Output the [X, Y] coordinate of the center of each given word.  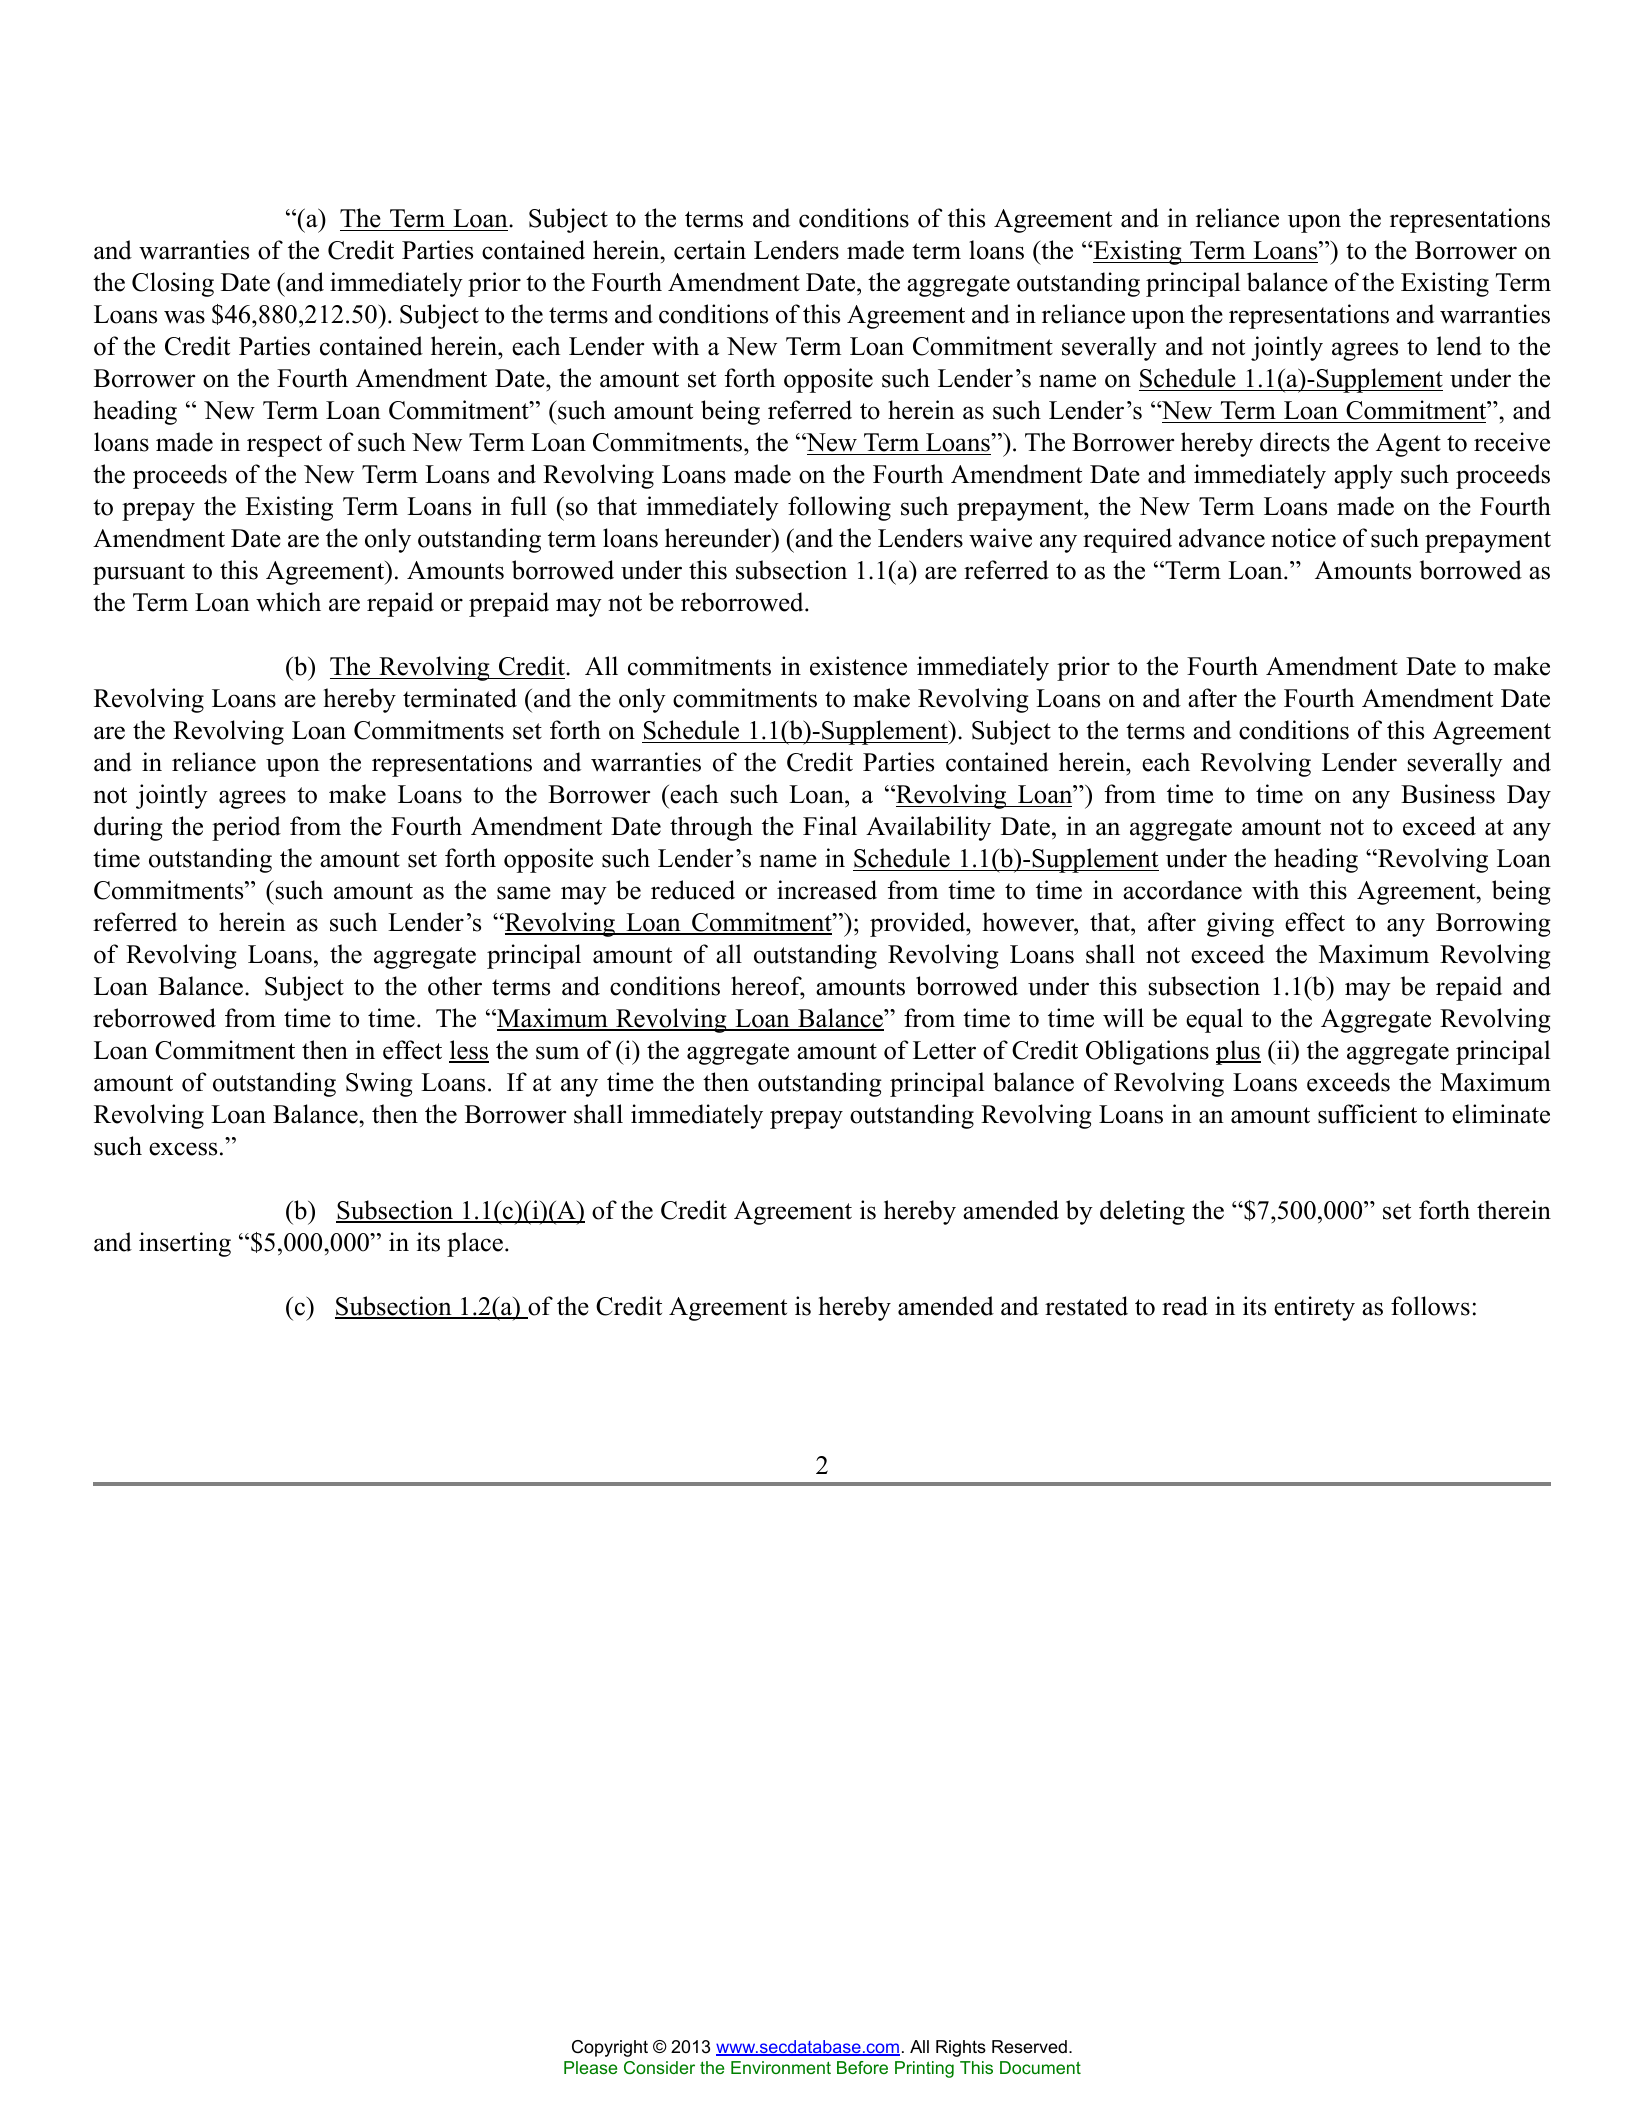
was [184, 317]
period [246, 828]
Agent [1408, 445]
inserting [185, 1244]
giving [1240, 924]
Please [590, 2067]
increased [827, 890]
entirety [1314, 1308]
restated [1086, 1306]
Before [862, 2067]
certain [710, 250]
